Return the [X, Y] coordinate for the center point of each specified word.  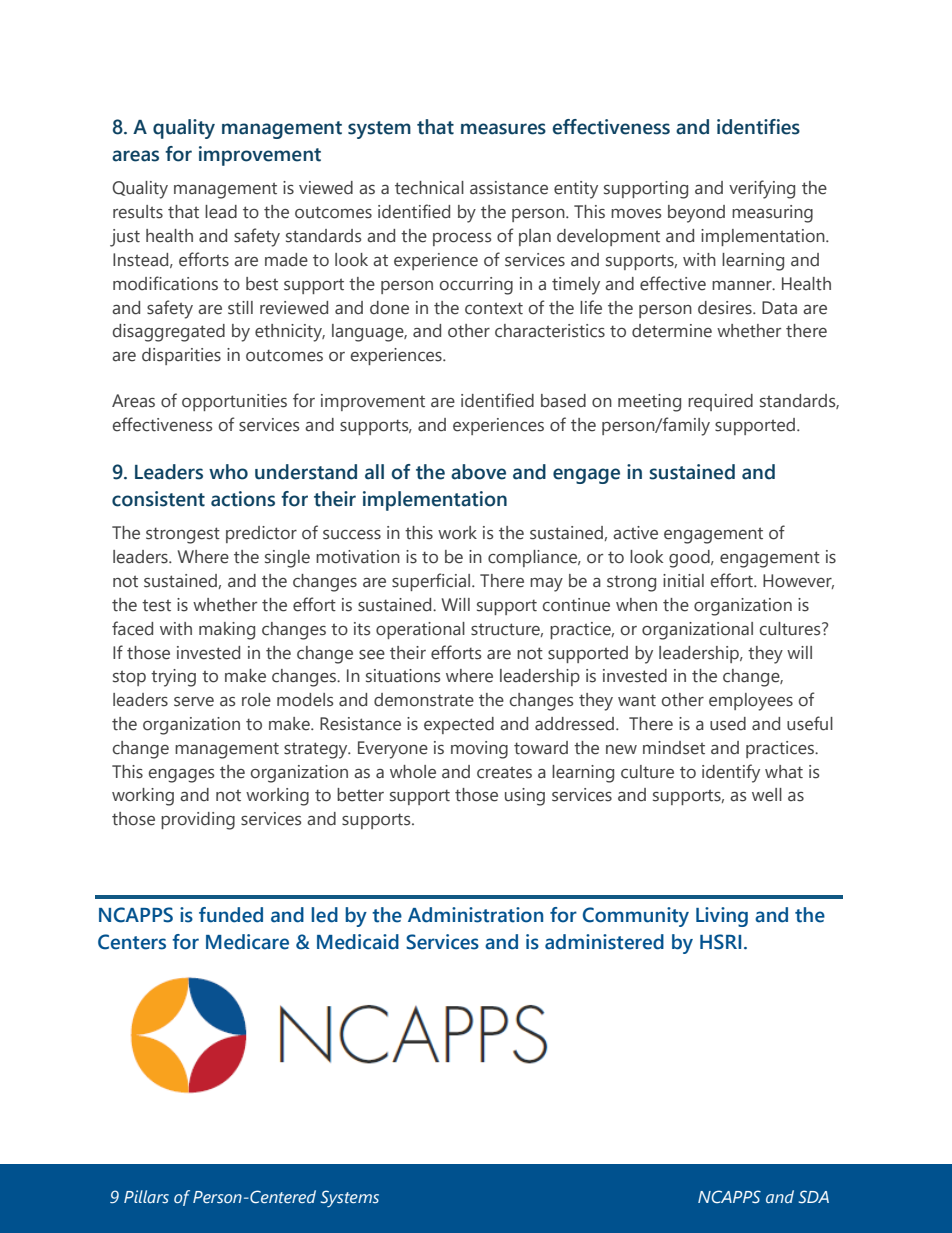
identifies [758, 127]
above [478, 472]
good [690, 559]
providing [198, 821]
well [767, 795]
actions [243, 499]
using [525, 797]
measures [503, 129]
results [138, 212]
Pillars [146, 1196]
